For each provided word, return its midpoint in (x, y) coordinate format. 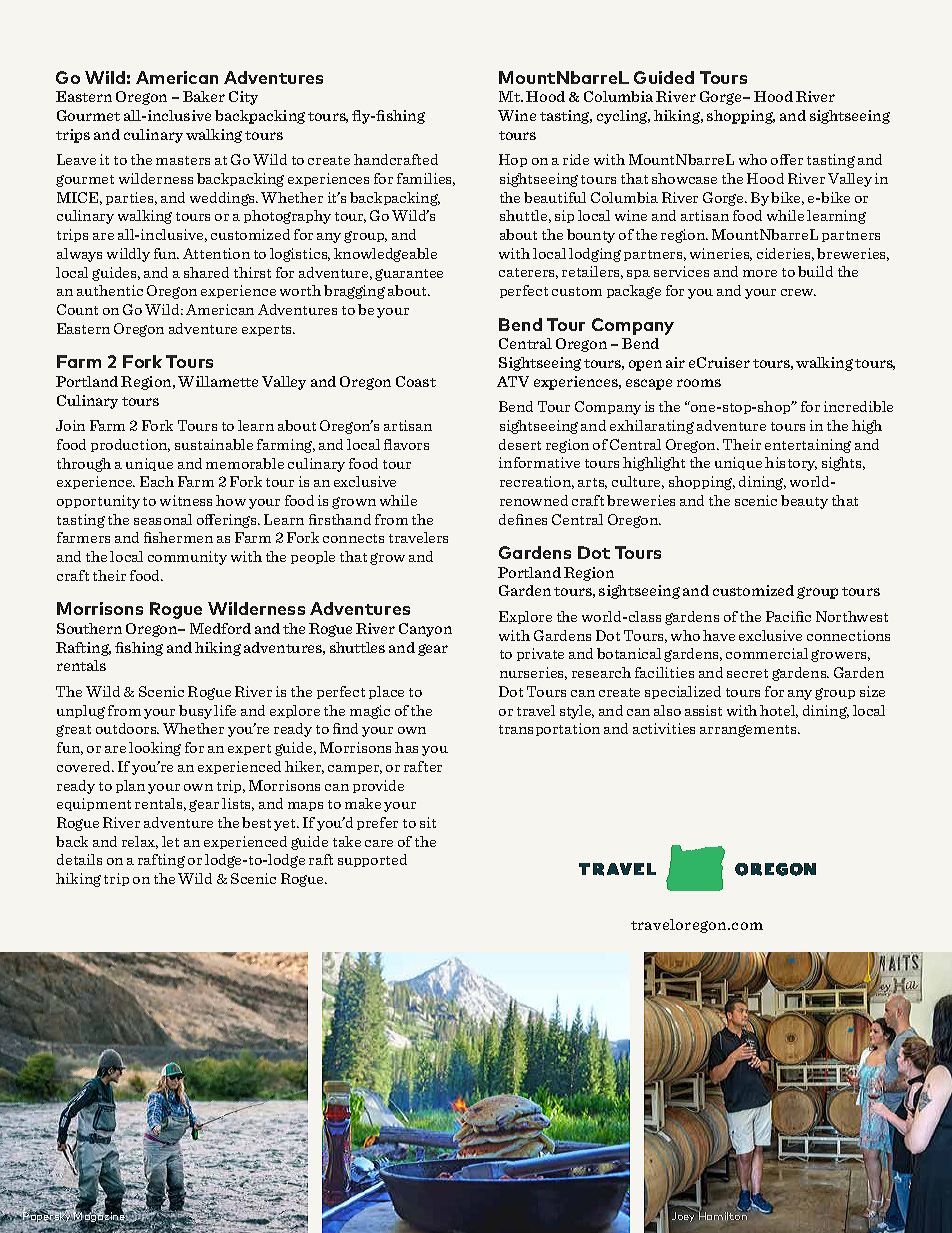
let (170, 841)
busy (195, 712)
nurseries (533, 673)
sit (428, 822)
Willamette (218, 381)
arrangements (749, 731)
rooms (699, 383)
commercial (767, 653)
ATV (513, 381)
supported (372, 860)
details (79, 859)
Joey (683, 1217)
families (426, 179)
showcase (684, 178)
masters (183, 160)
